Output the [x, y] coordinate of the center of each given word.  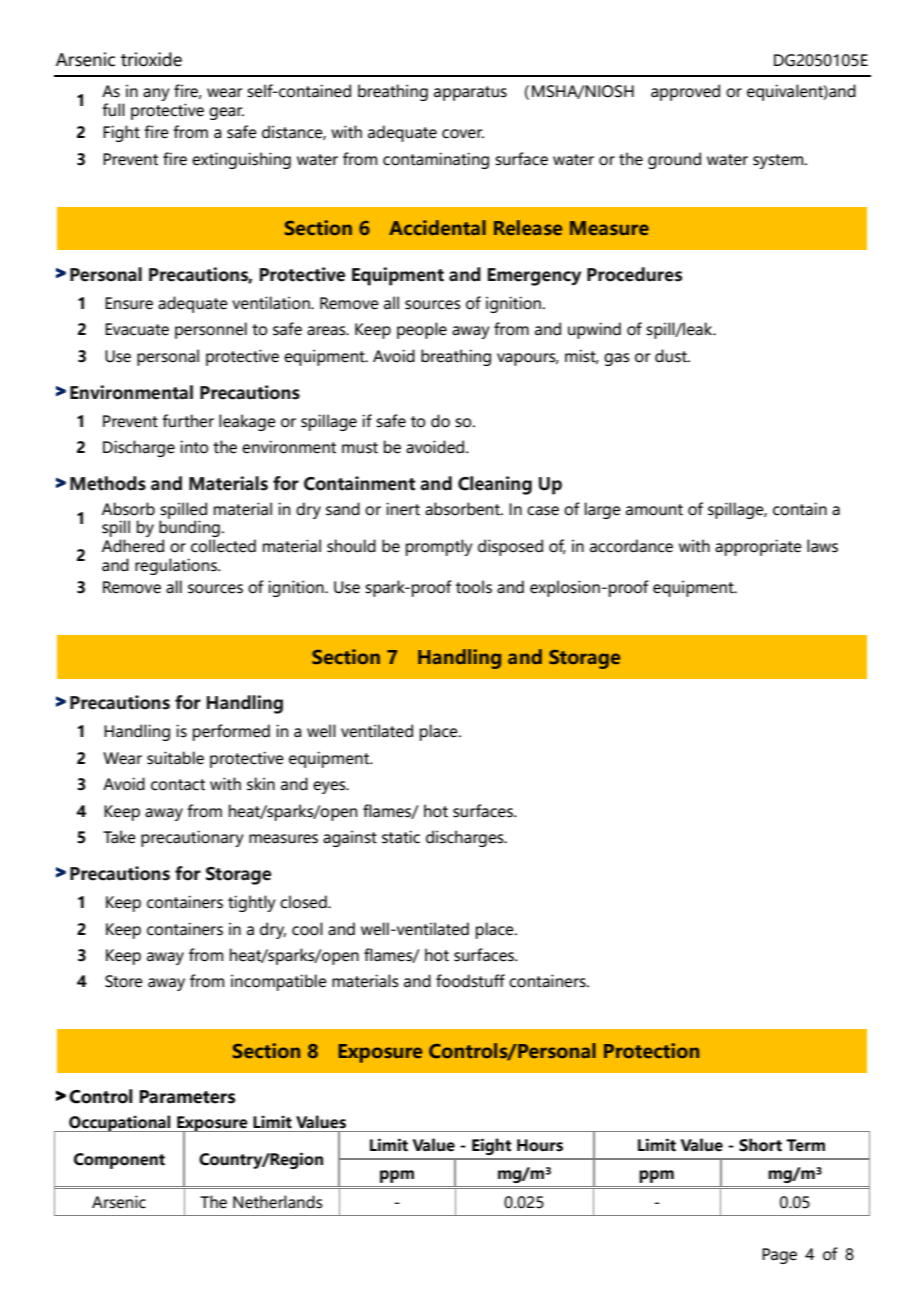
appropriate [758, 547]
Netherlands [278, 1202]
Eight [491, 1146]
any [156, 94]
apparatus [470, 93]
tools [474, 587]
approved [685, 92]
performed [231, 732]
